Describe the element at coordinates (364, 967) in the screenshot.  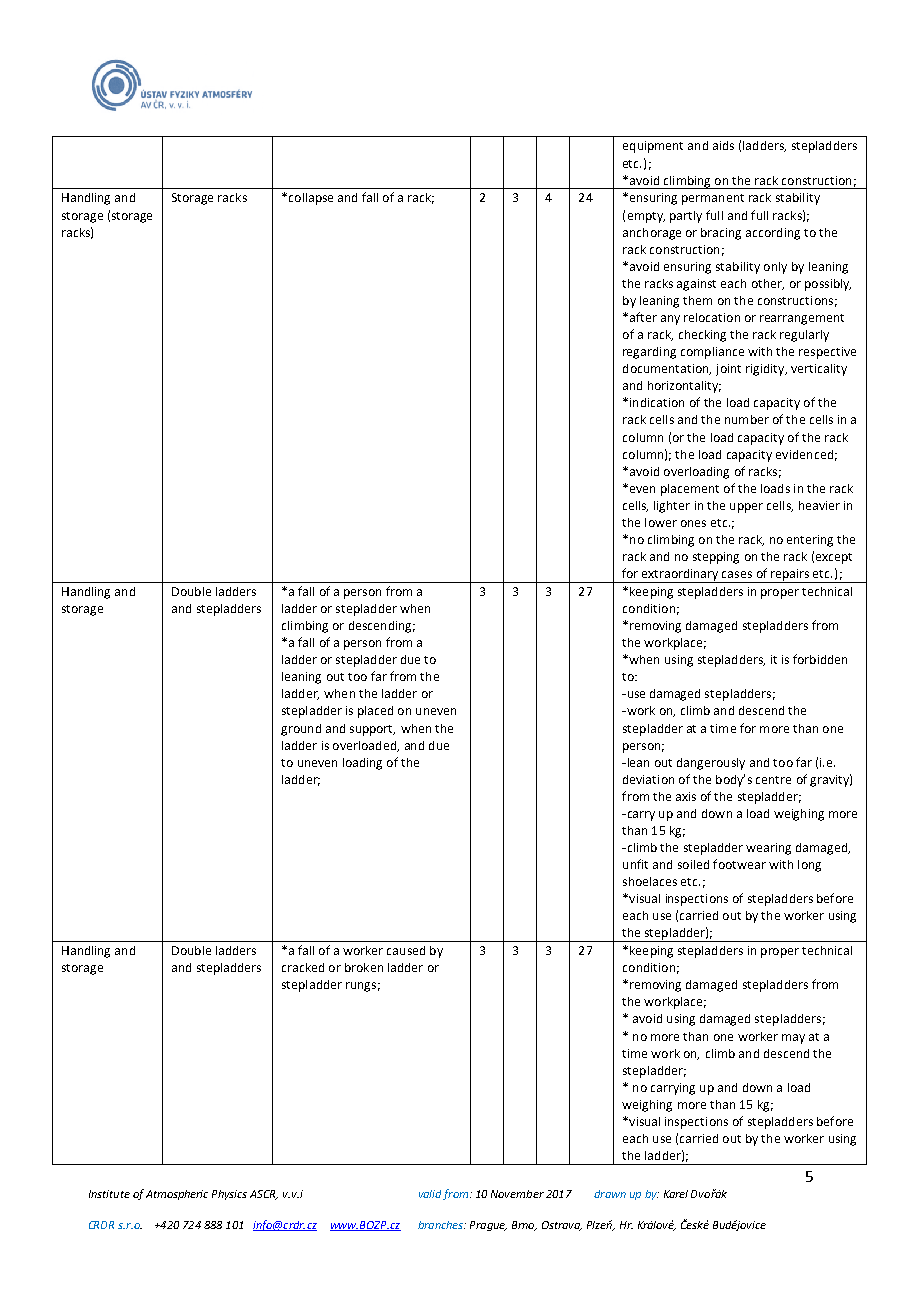
I see `broken` at that location.
